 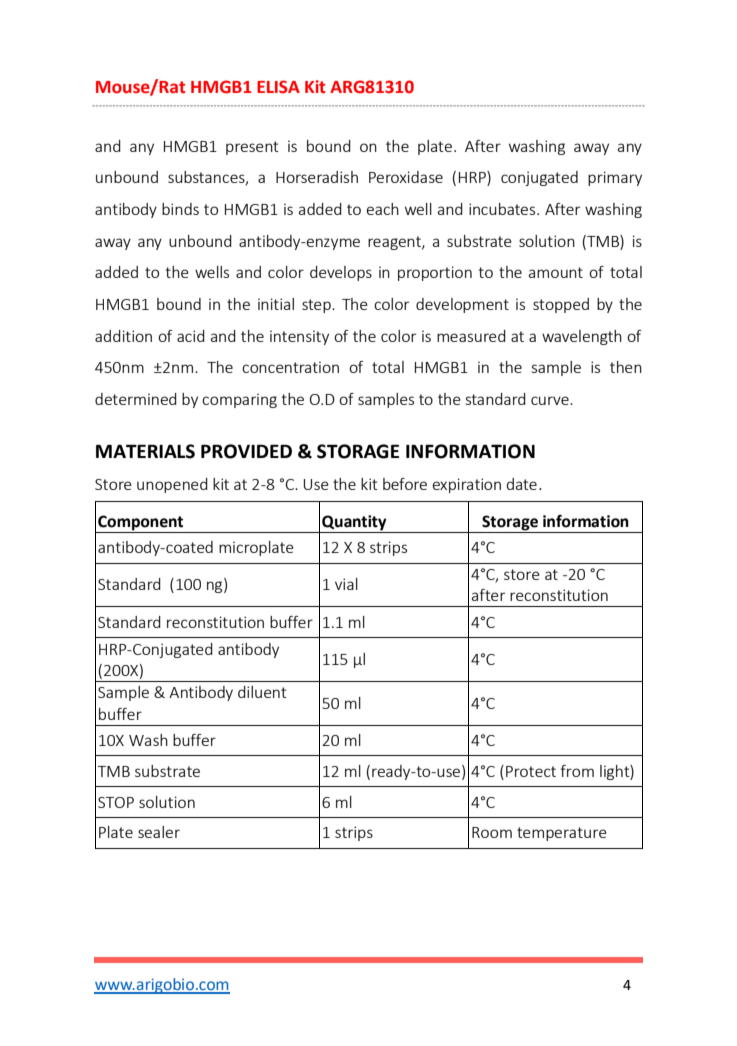 I want to click on primary, so click(x=615, y=178).
